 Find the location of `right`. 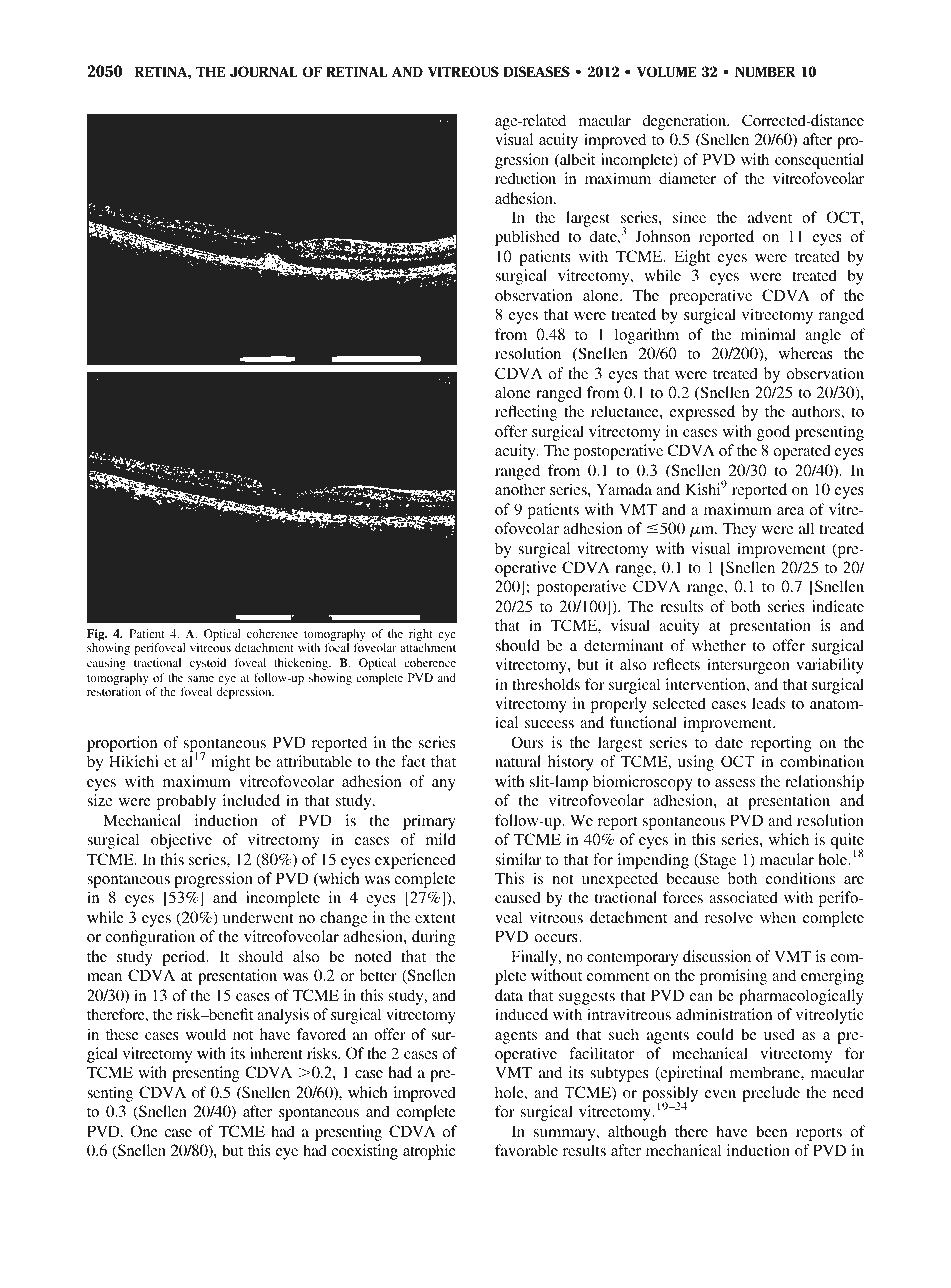

right is located at coordinates (421, 636).
